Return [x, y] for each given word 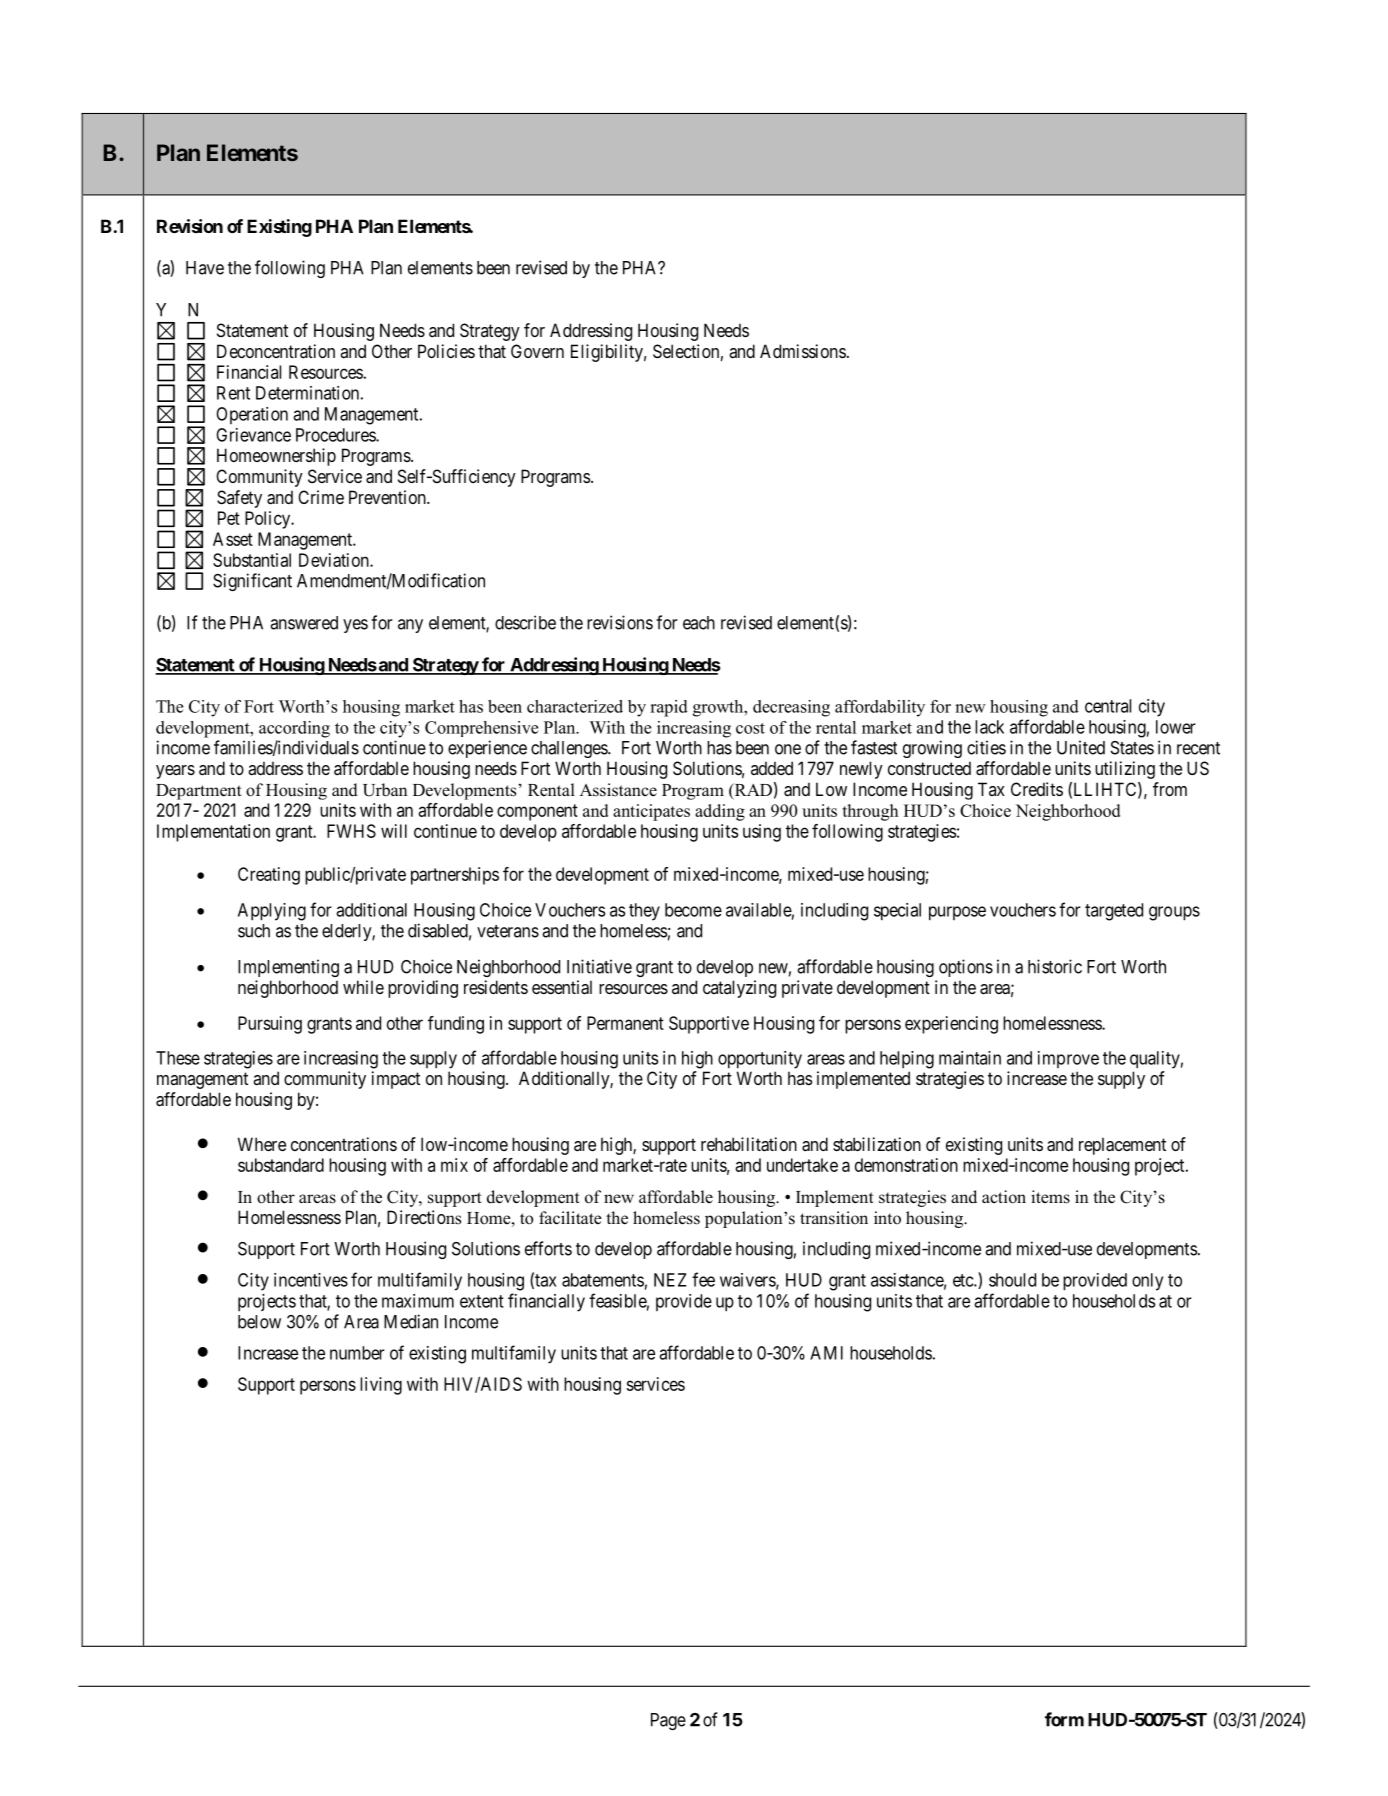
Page [668, 1721]
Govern [537, 351]
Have [205, 268]
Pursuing [270, 1025]
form [1064, 1719]
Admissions [803, 351]
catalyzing [739, 989]
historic [1055, 966]
